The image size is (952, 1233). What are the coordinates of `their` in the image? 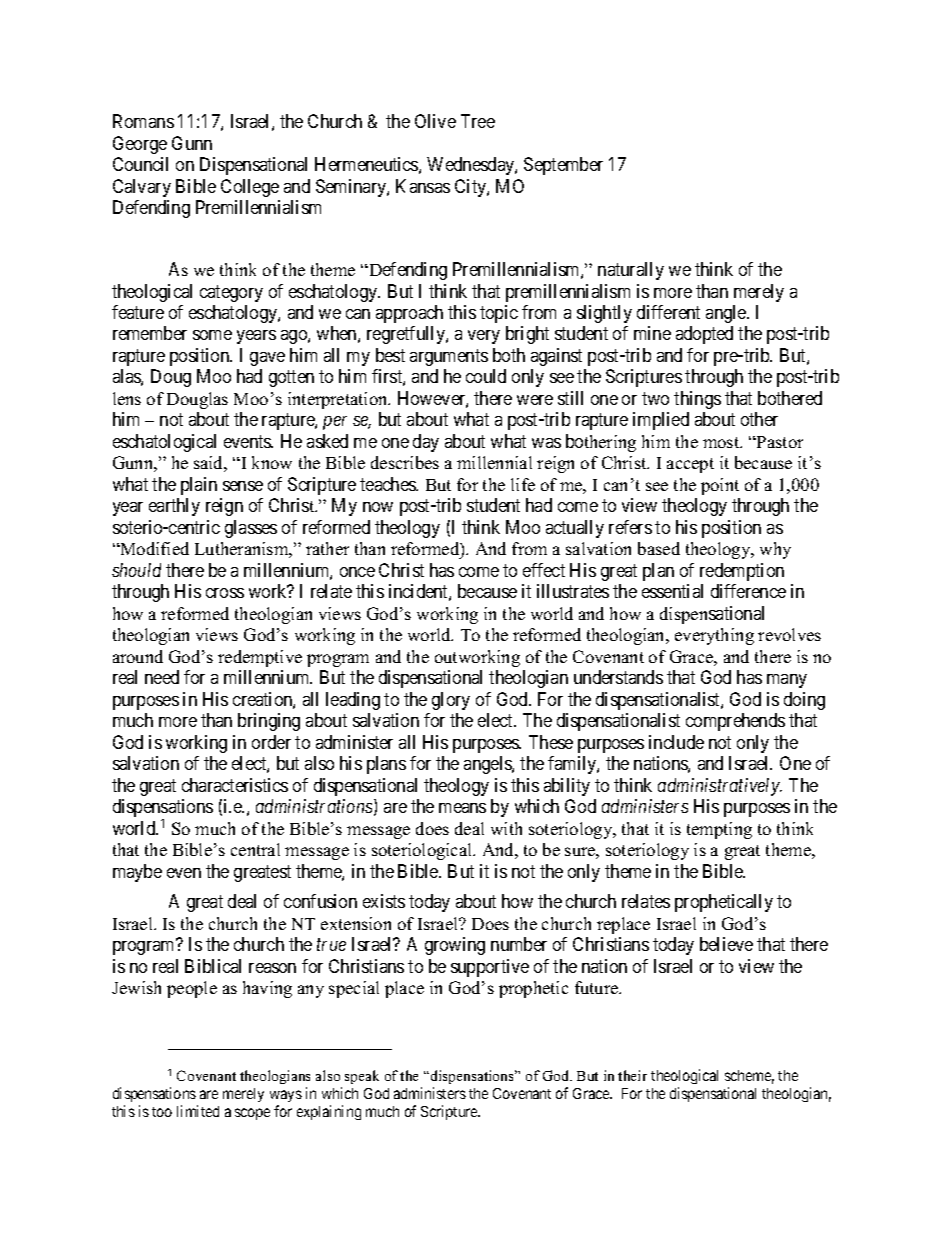 It's located at (632, 1075).
